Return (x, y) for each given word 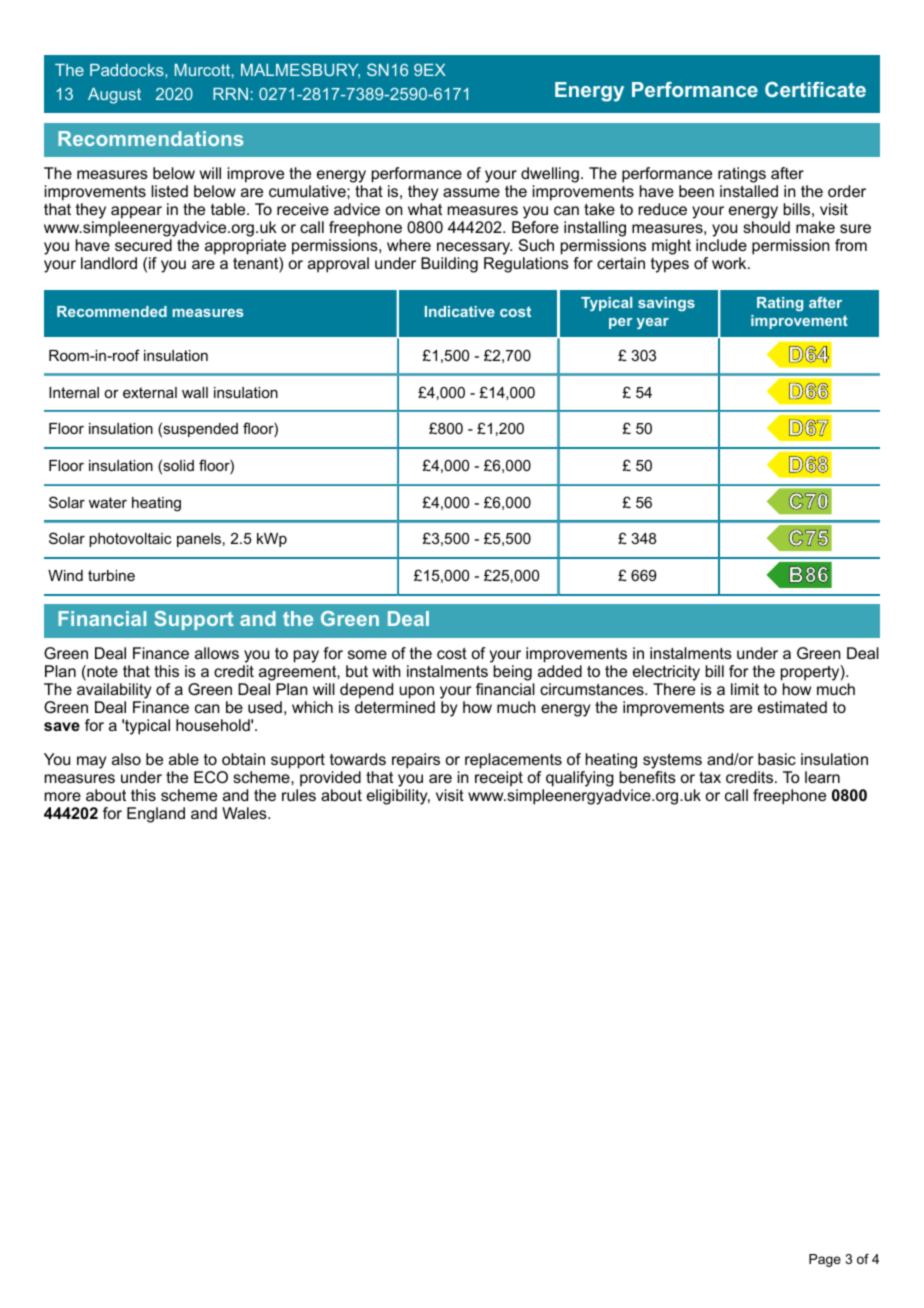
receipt (499, 779)
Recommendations (150, 138)
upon (416, 692)
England (156, 815)
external (150, 392)
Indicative (460, 311)
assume (471, 192)
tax (710, 777)
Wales (245, 813)
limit (745, 689)
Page (825, 1260)
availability (114, 691)
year (653, 323)
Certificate (815, 89)
